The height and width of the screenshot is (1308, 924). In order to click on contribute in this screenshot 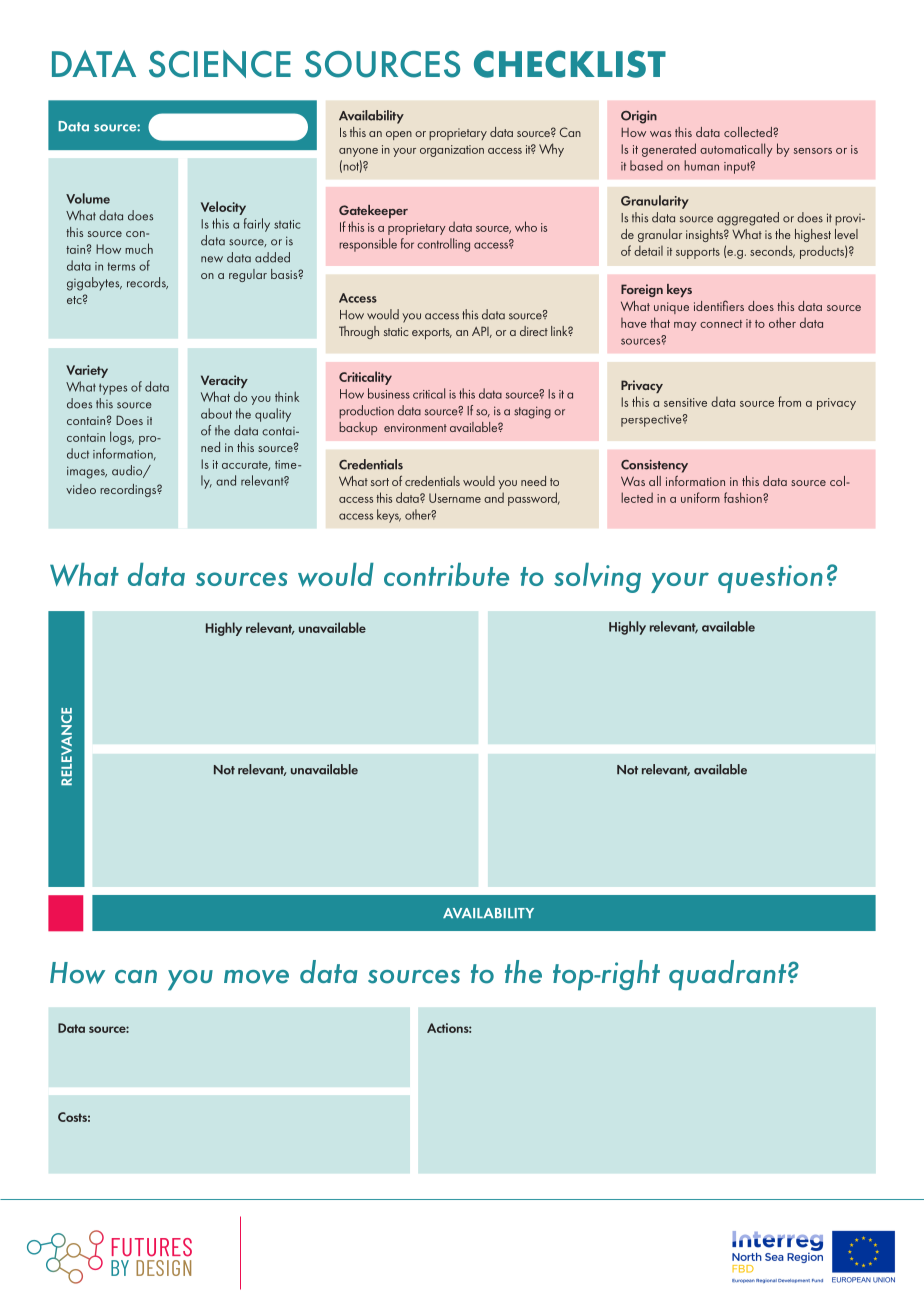, I will do `click(446, 574)`.
